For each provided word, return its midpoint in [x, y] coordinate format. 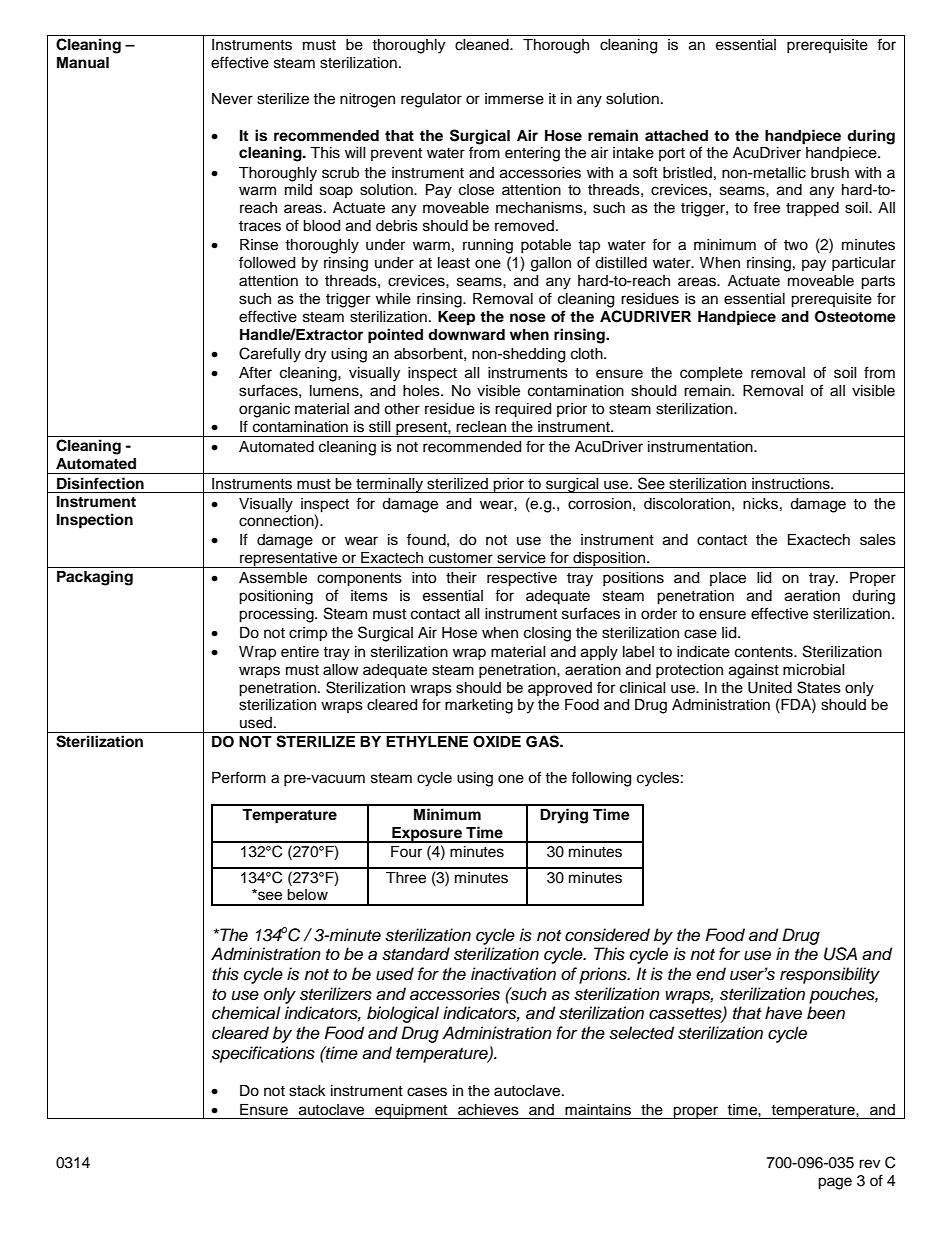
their [461, 578]
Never [232, 99]
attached [676, 135]
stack [307, 1091]
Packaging [95, 578]
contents [765, 652]
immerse [514, 99]
